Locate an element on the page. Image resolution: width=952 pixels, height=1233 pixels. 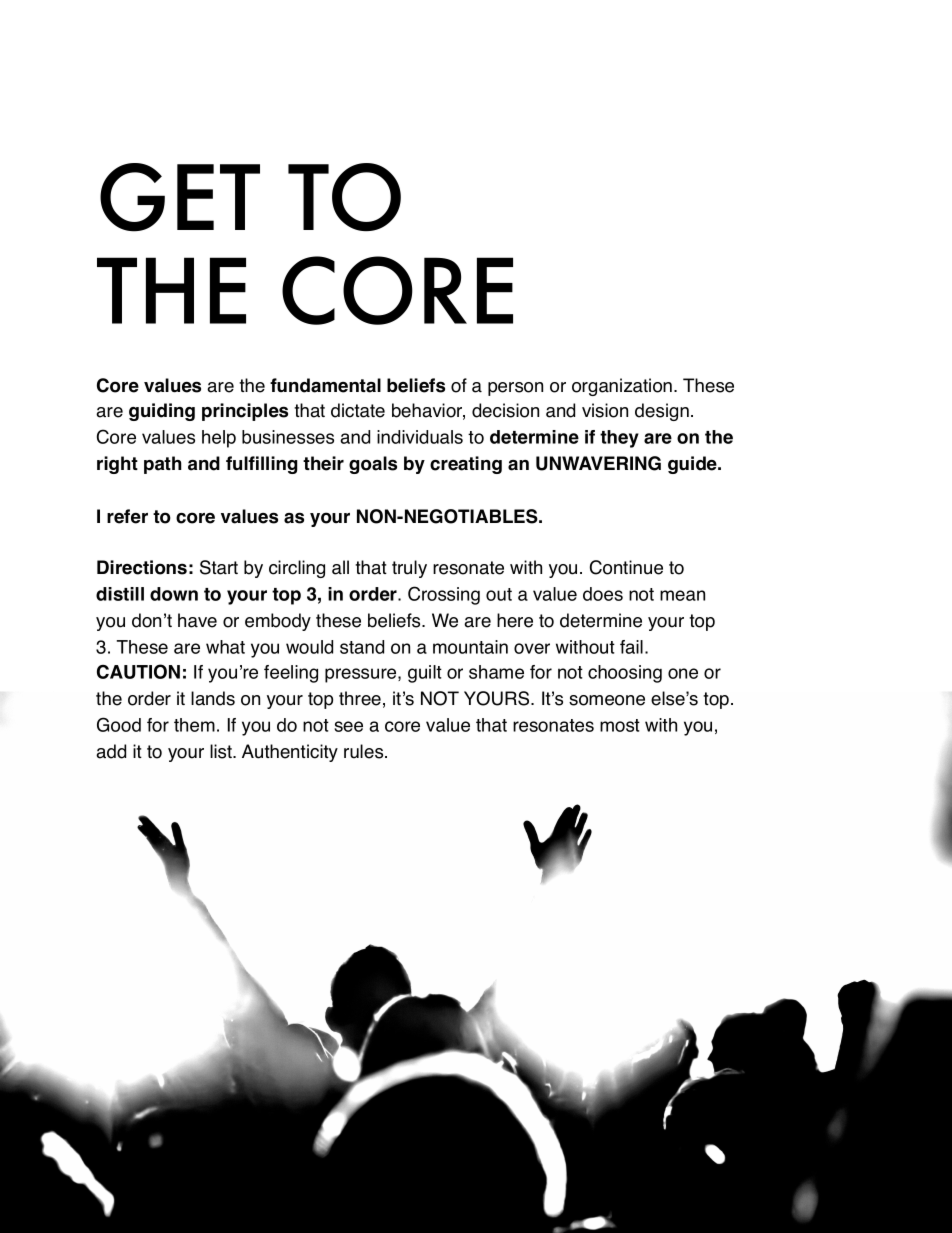
Start is located at coordinates (219, 567).
